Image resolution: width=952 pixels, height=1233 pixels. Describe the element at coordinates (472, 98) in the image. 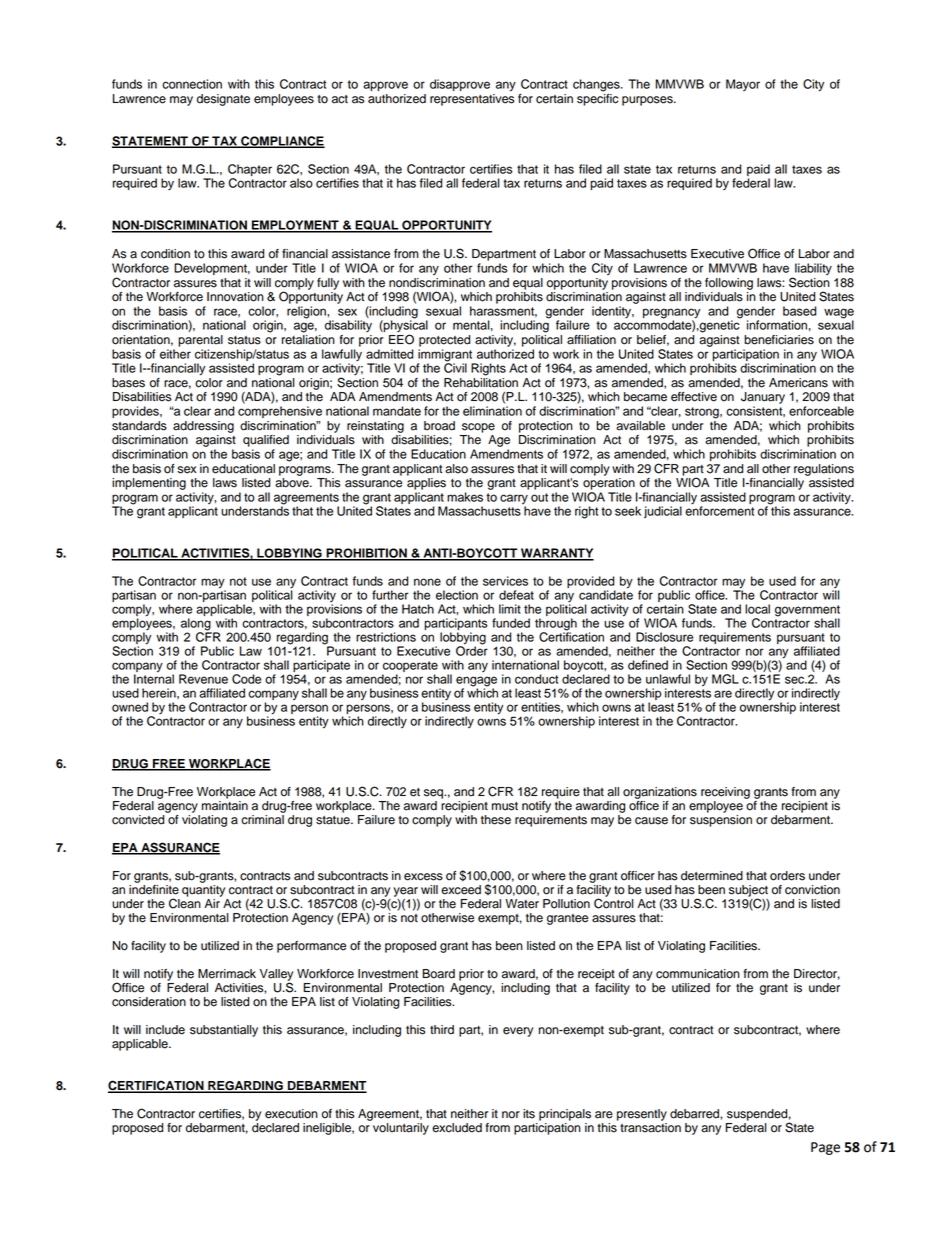

I see `representatives` at that location.
